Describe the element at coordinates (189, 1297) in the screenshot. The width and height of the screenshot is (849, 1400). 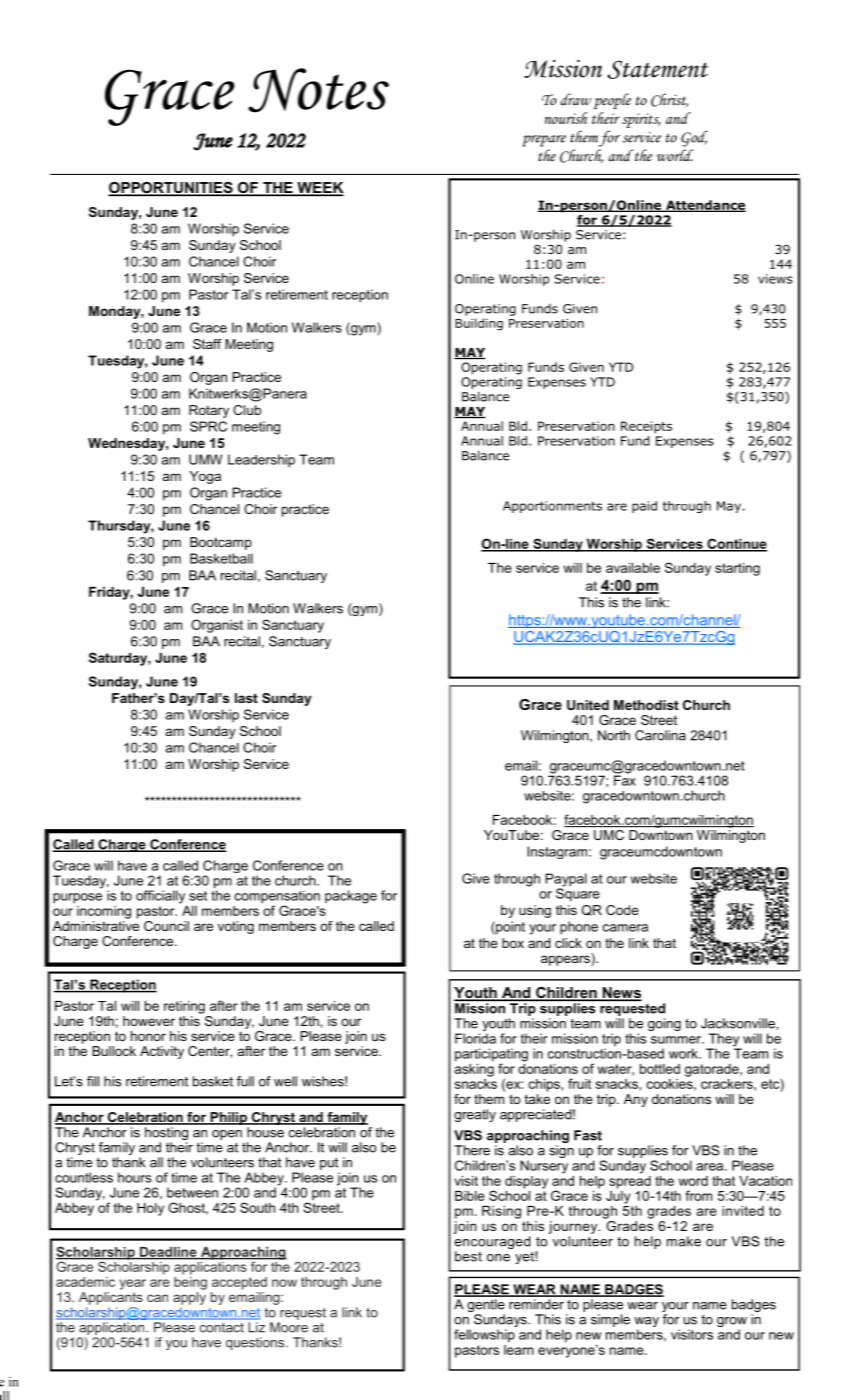
I see `apply` at that location.
